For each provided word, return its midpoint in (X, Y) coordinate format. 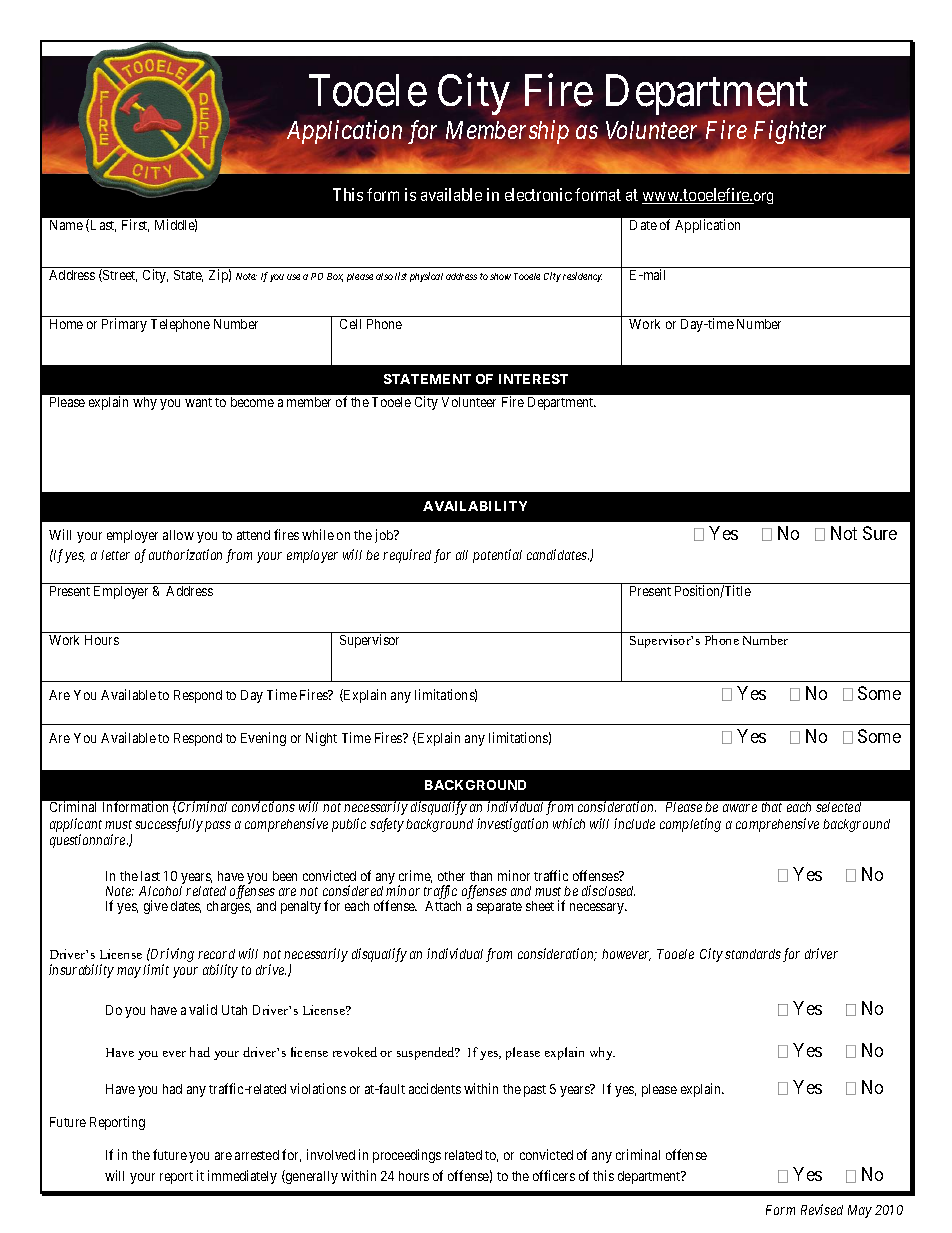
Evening (263, 739)
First (135, 225)
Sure (880, 533)
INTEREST (533, 379)
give (156, 907)
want (198, 402)
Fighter (790, 132)
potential (497, 556)
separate (499, 908)
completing (690, 825)
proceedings (407, 1156)
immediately (242, 1177)
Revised (822, 1209)
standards (753, 954)
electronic (538, 194)
